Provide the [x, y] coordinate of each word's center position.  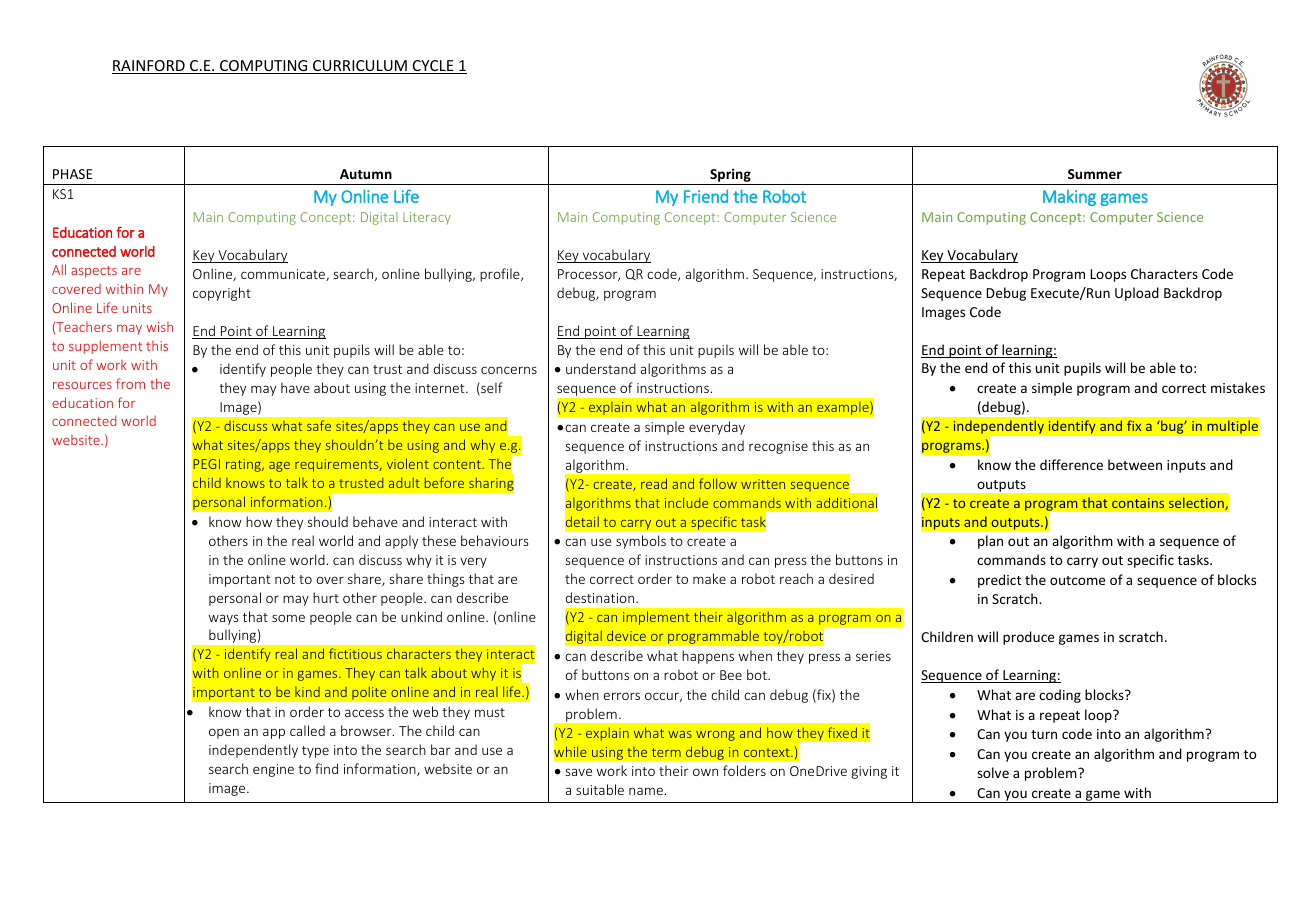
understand [601, 368]
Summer [1095, 174]
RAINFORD [149, 67]
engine [273, 770]
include [686, 502]
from [130, 383]
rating [244, 465]
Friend [706, 196]
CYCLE [433, 67]
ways [223, 619]
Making [1069, 198]
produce [1028, 638]
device [626, 635]
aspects [94, 272]
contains [1138, 503]
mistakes [1238, 387]
